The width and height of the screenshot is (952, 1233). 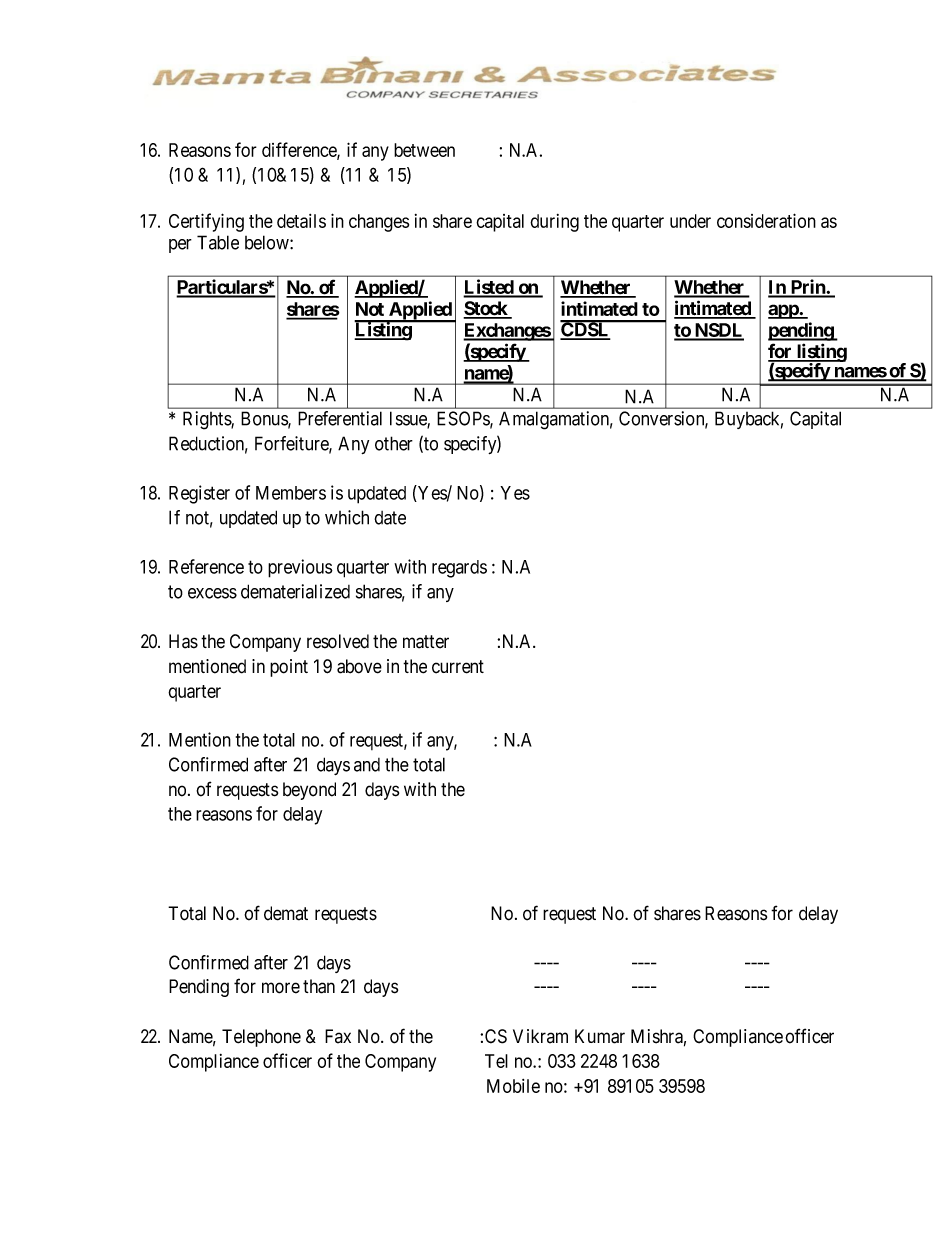 What do you see at coordinates (426, 642) in the screenshot?
I see `matter` at bounding box center [426, 642].
